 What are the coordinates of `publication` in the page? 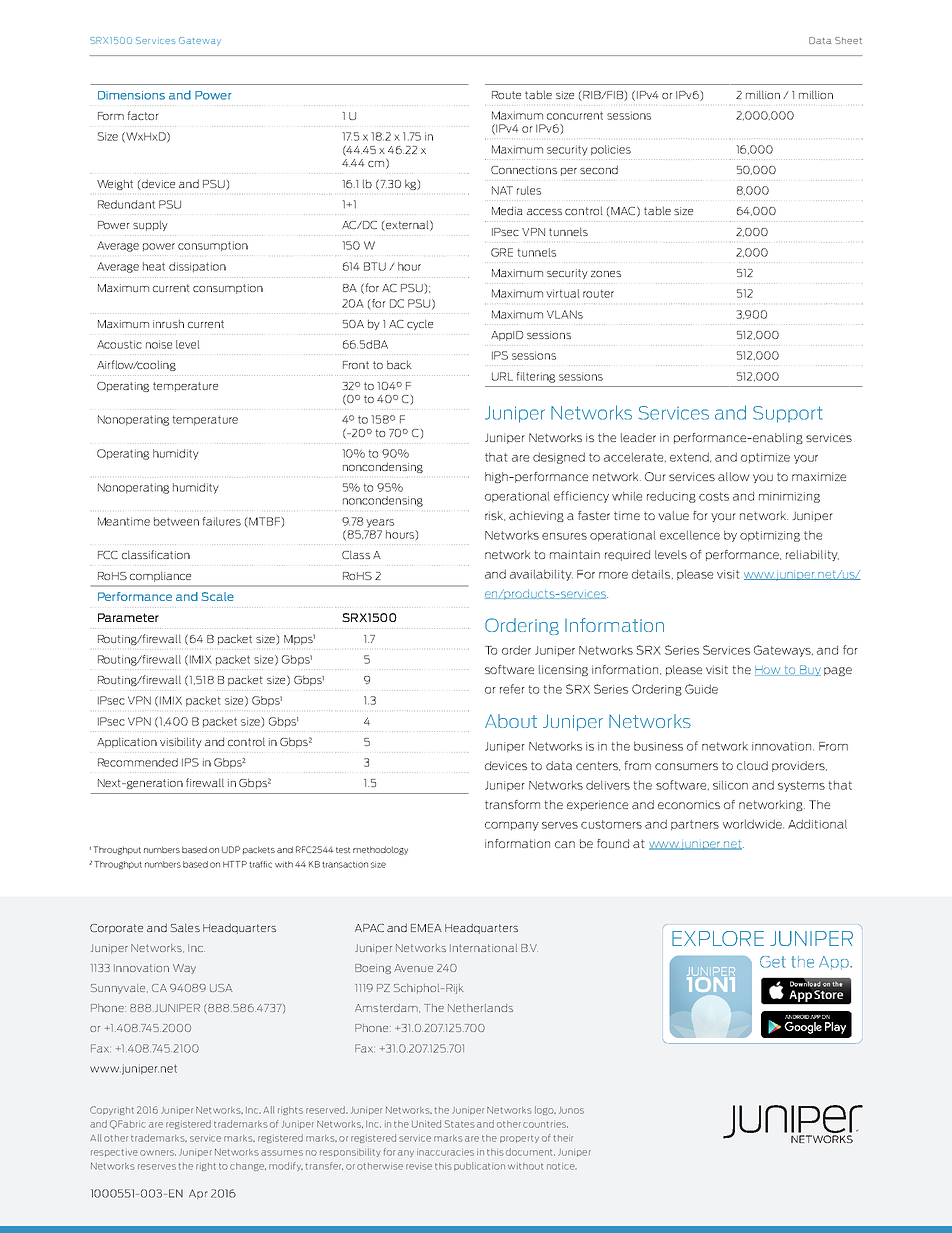 It's located at (479, 1166).
